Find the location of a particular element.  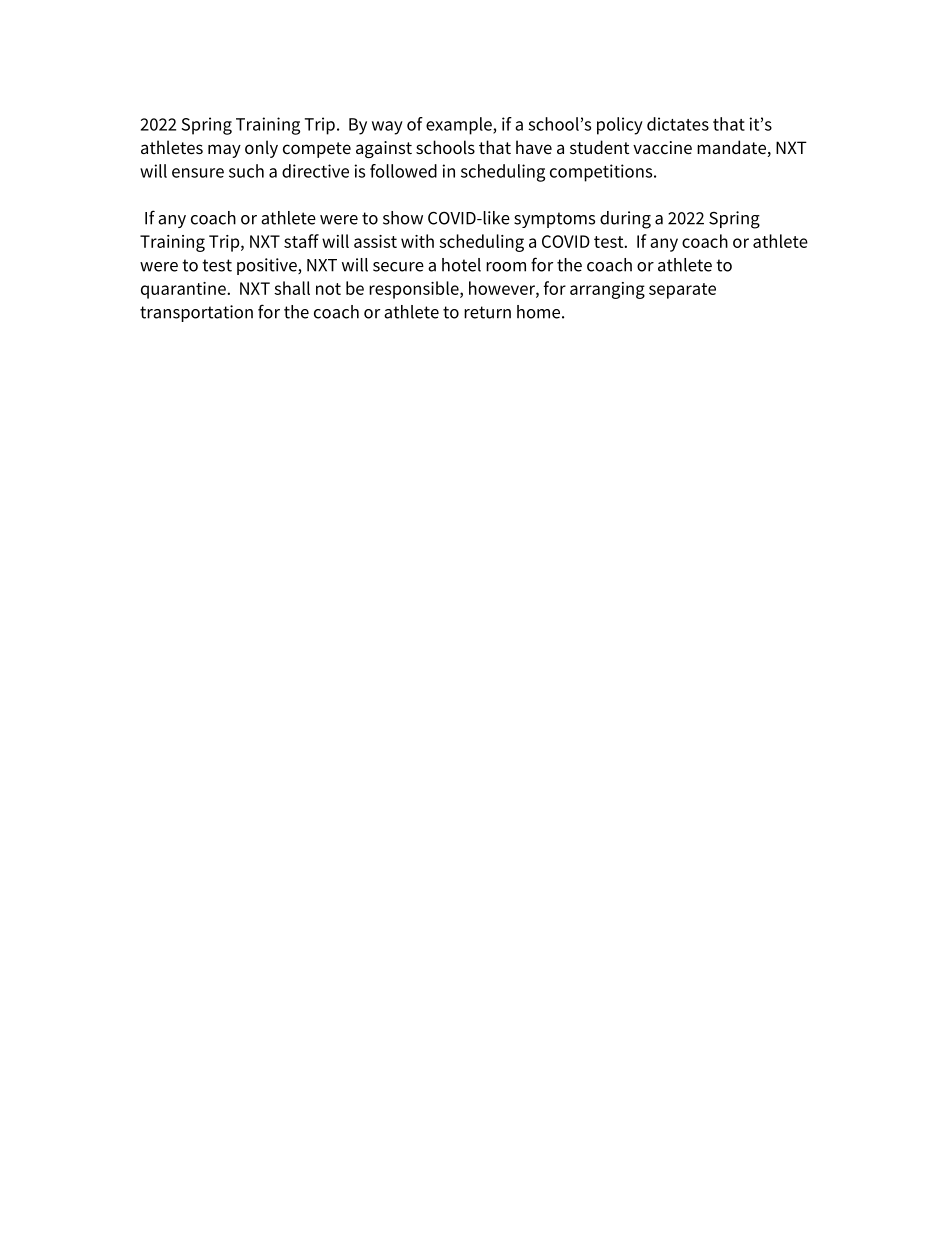

staff is located at coordinates (301, 241).
